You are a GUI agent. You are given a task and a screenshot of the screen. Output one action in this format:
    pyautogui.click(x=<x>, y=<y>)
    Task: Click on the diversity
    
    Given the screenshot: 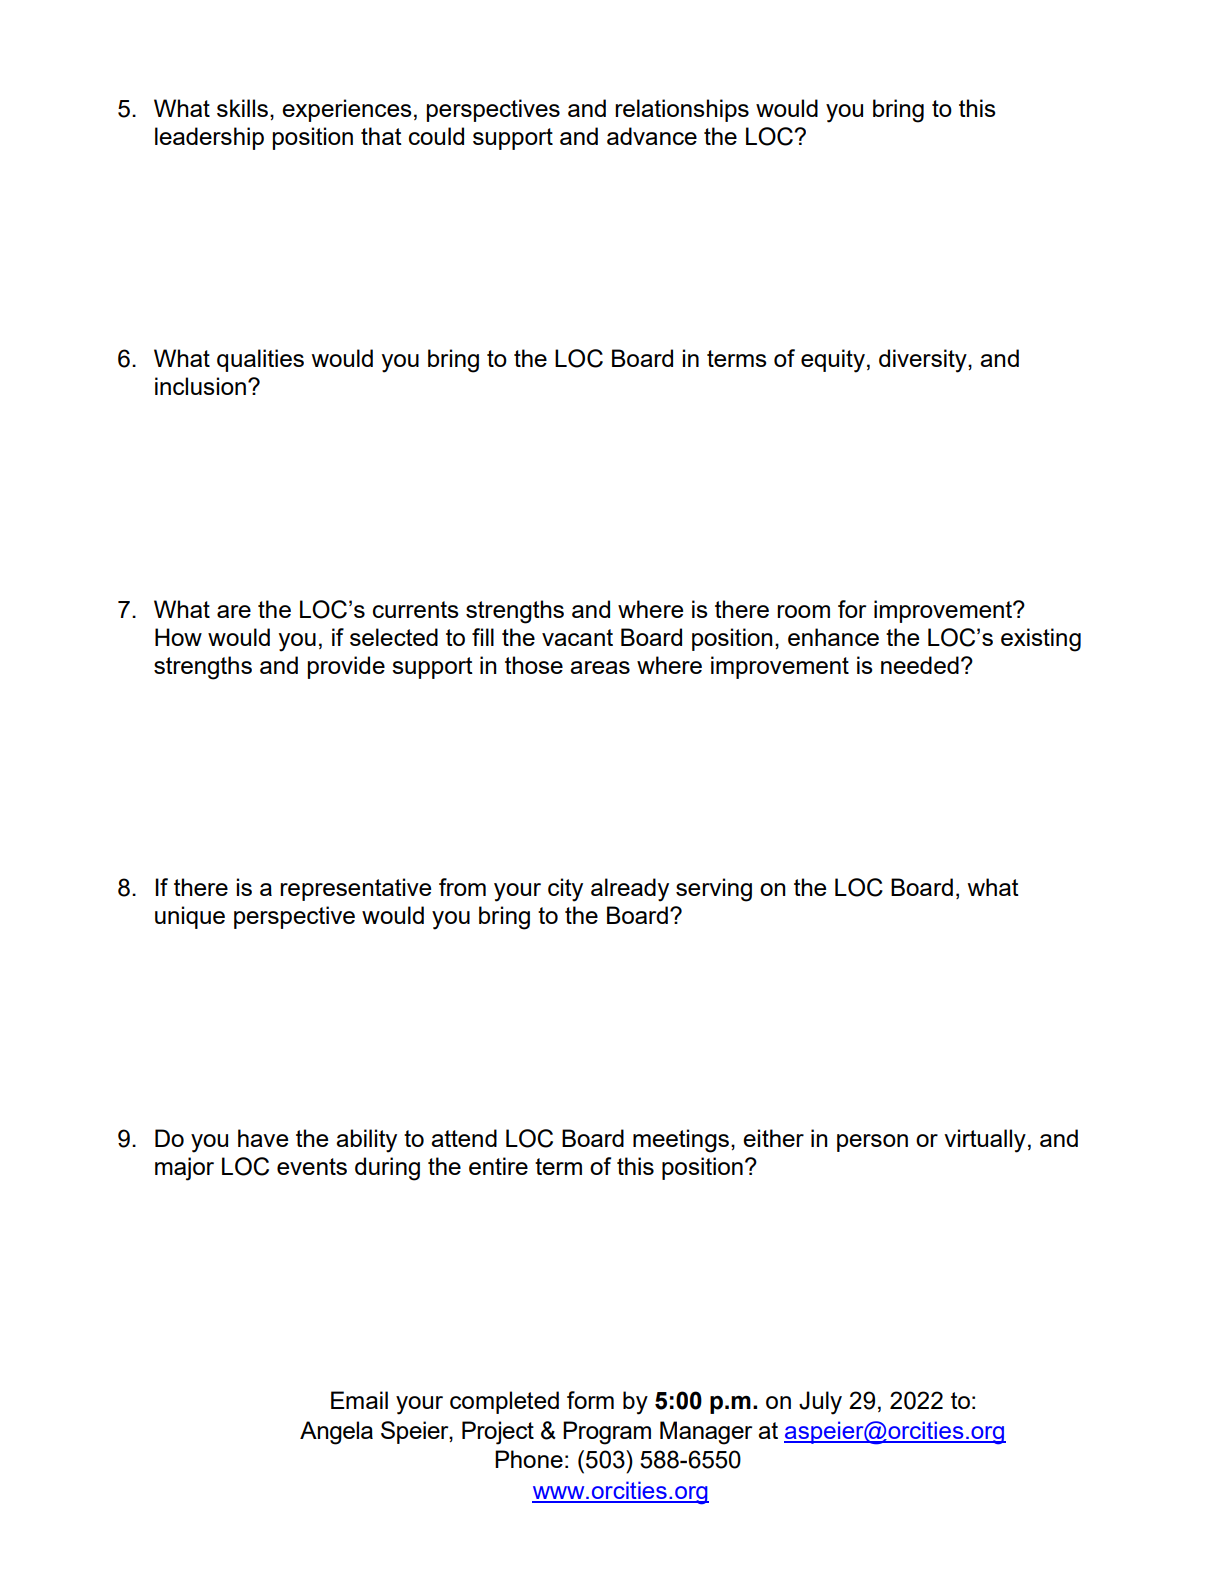 What is the action you would take?
    pyautogui.click(x=924, y=361)
